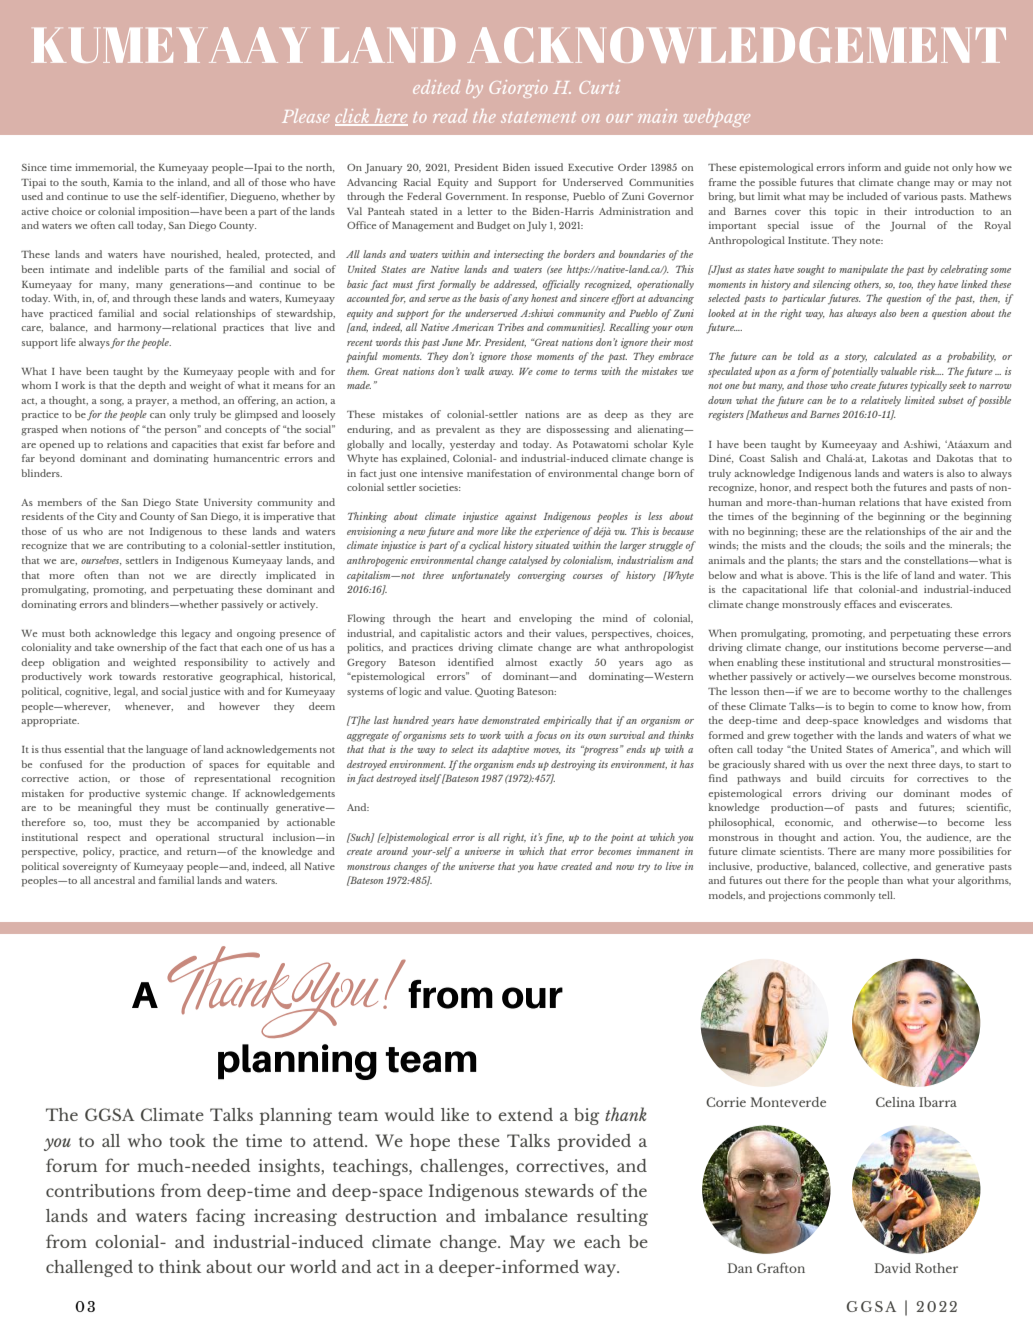 This screenshot has height=1336, width=1033. What do you see at coordinates (106, 167) in the screenshot?
I see `immemorial` at bounding box center [106, 167].
